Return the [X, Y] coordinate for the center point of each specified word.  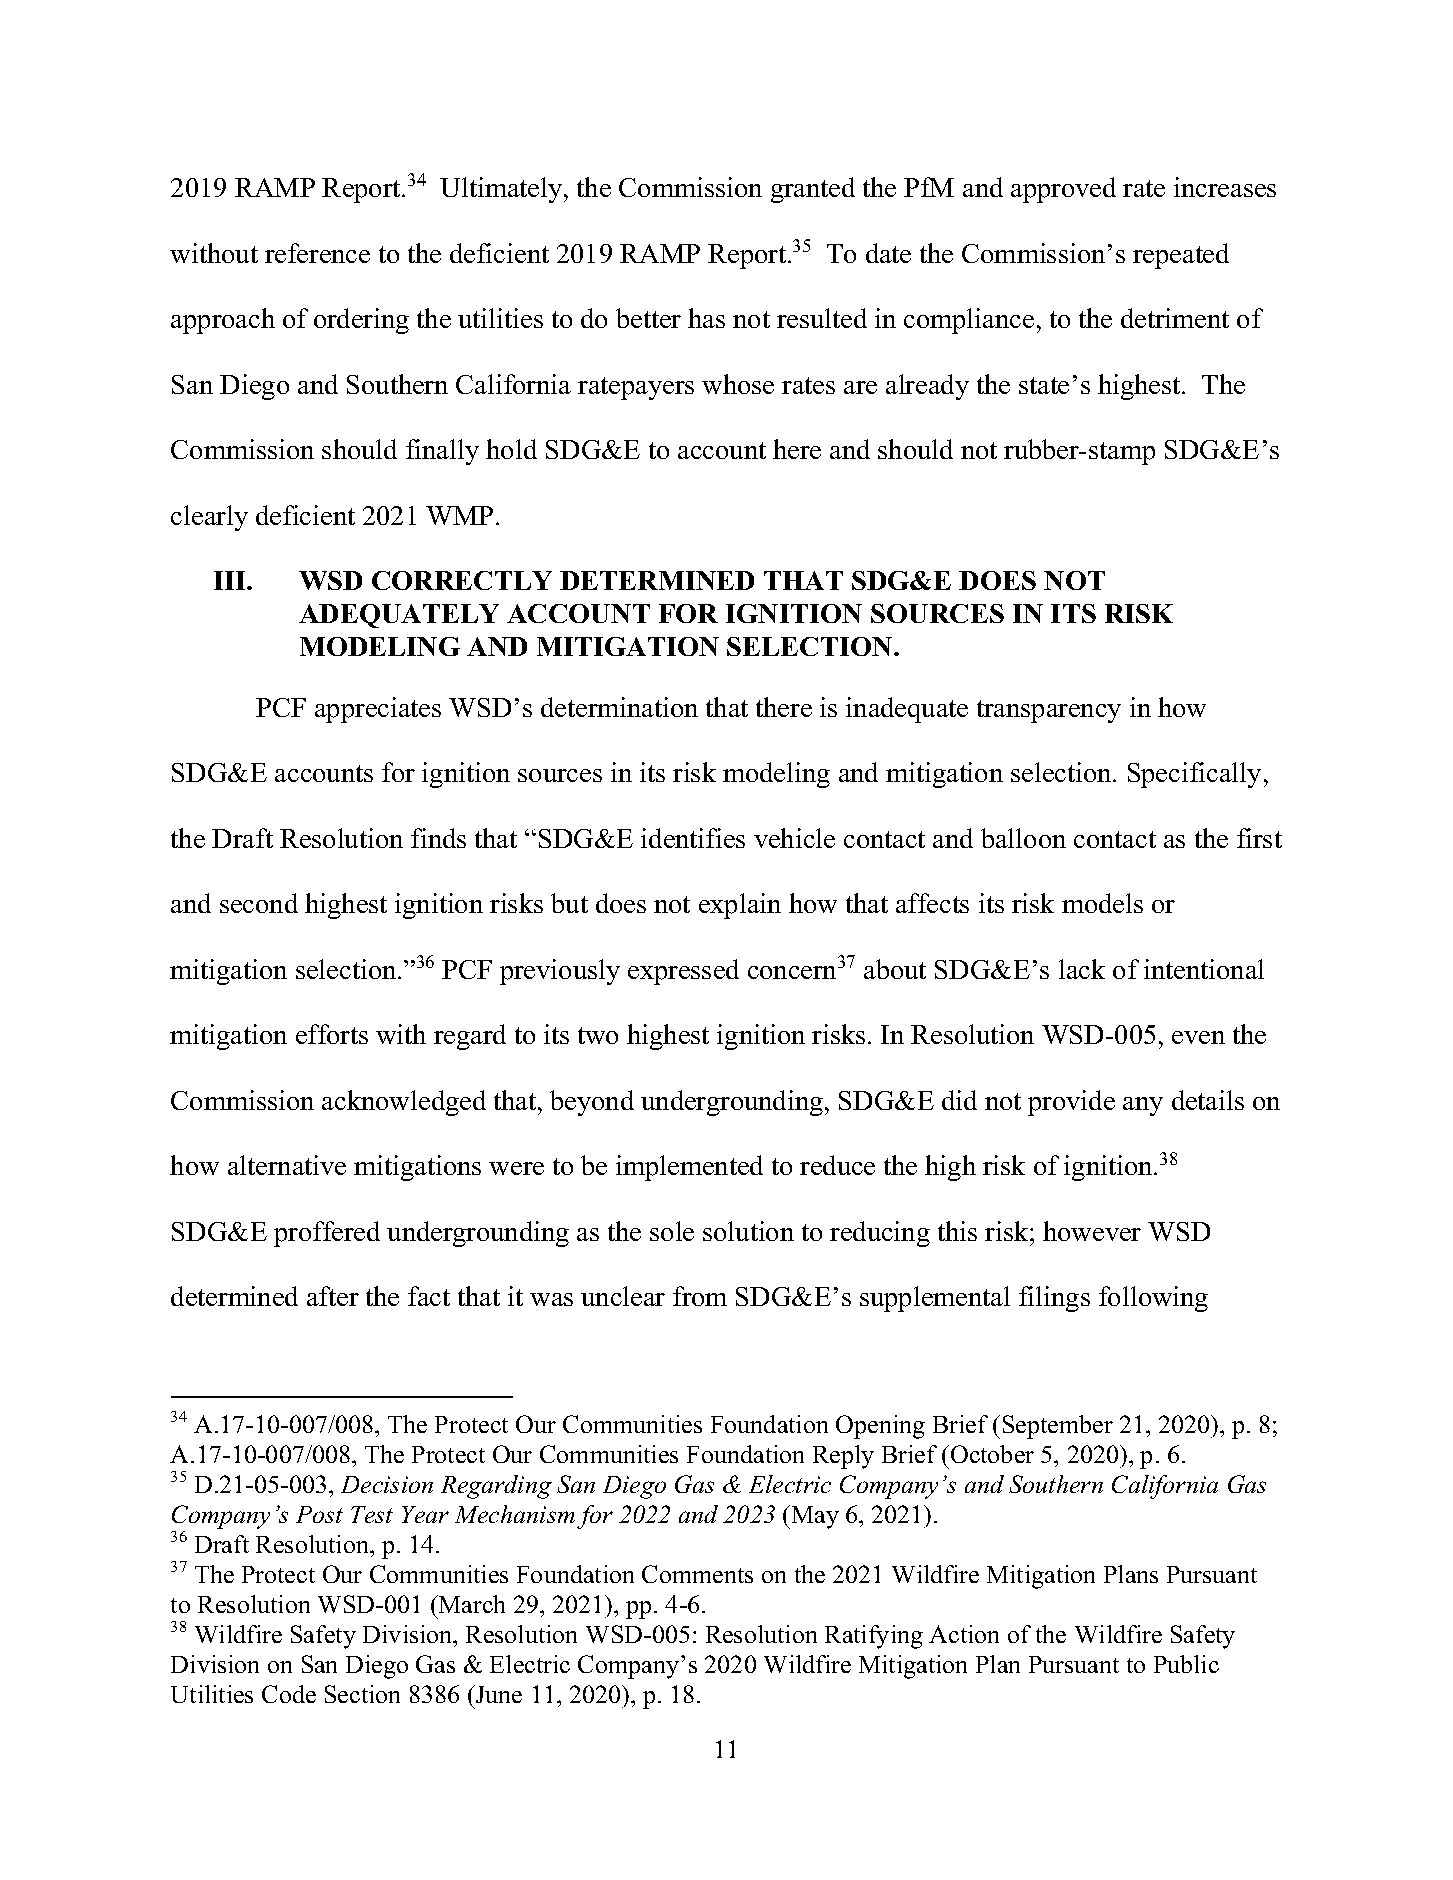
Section [362, 1694]
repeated [1181, 256]
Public [1186, 1664]
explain [740, 906]
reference [317, 253]
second [259, 903]
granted [813, 190]
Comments [697, 1574]
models [1102, 903]
